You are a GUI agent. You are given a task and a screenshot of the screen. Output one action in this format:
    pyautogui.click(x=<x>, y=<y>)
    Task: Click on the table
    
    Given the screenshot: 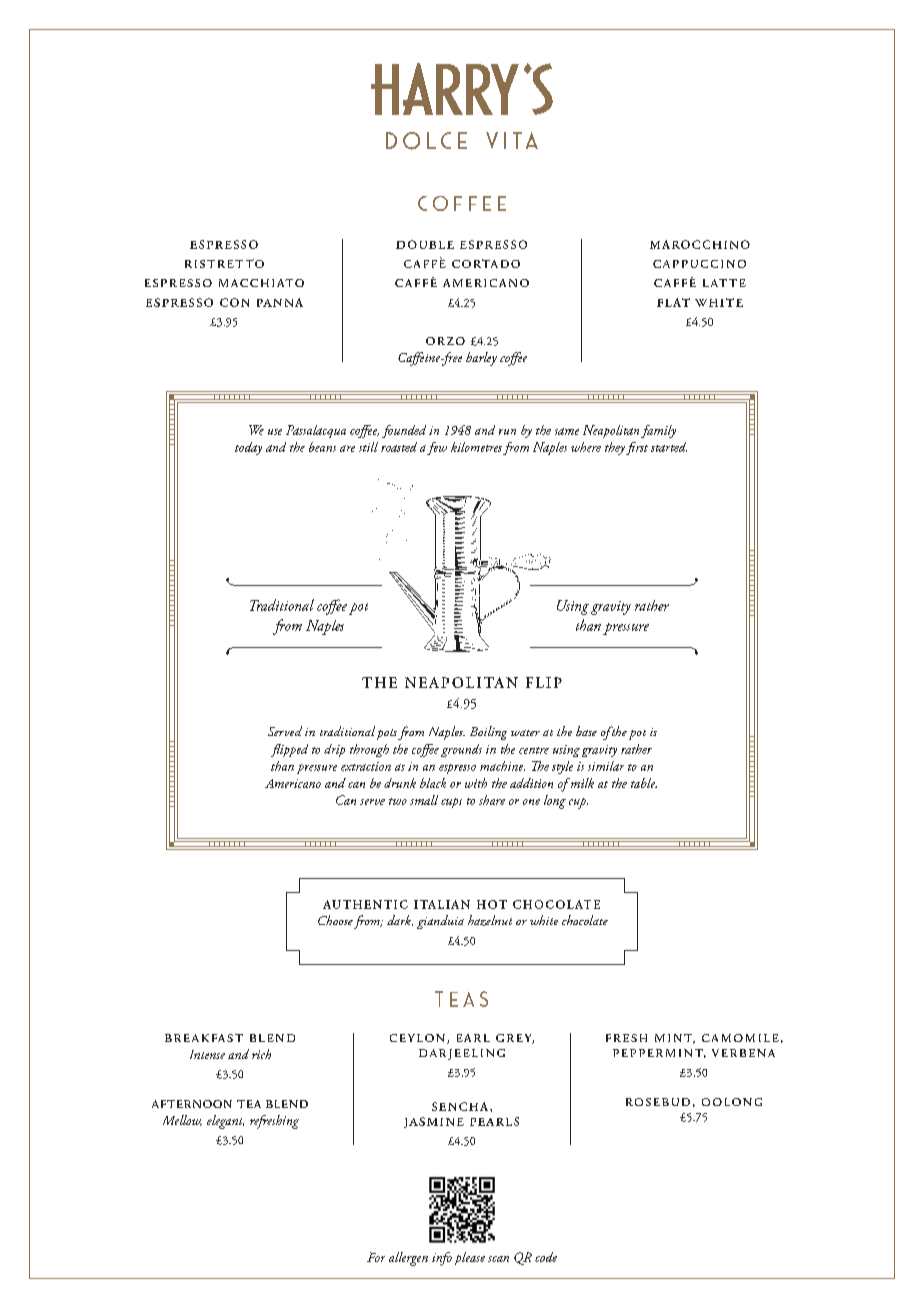 What is the action you would take?
    pyautogui.click(x=644, y=783)
